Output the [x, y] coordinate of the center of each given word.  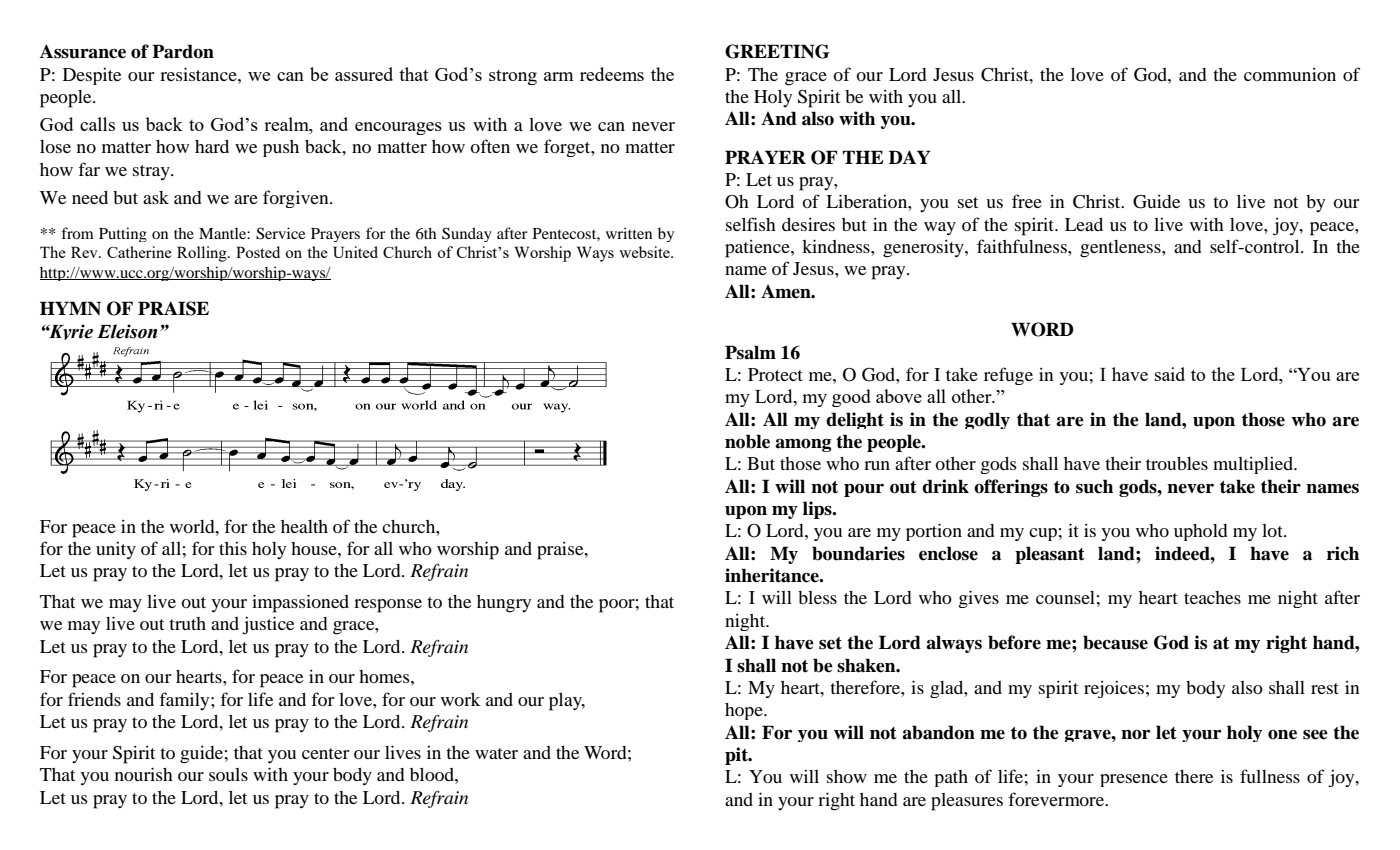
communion [1290, 74]
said [1170, 374]
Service [280, 233]
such [1094, 486]
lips [818, 510]
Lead [1084, 224]
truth [187, 623]
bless [817, 597]
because [1115, 642]
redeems [612, 74]
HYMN [70, 308]
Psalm [750, 352]
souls [228, 774]
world [193, 526]
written [629, 233]
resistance [199, 74]
